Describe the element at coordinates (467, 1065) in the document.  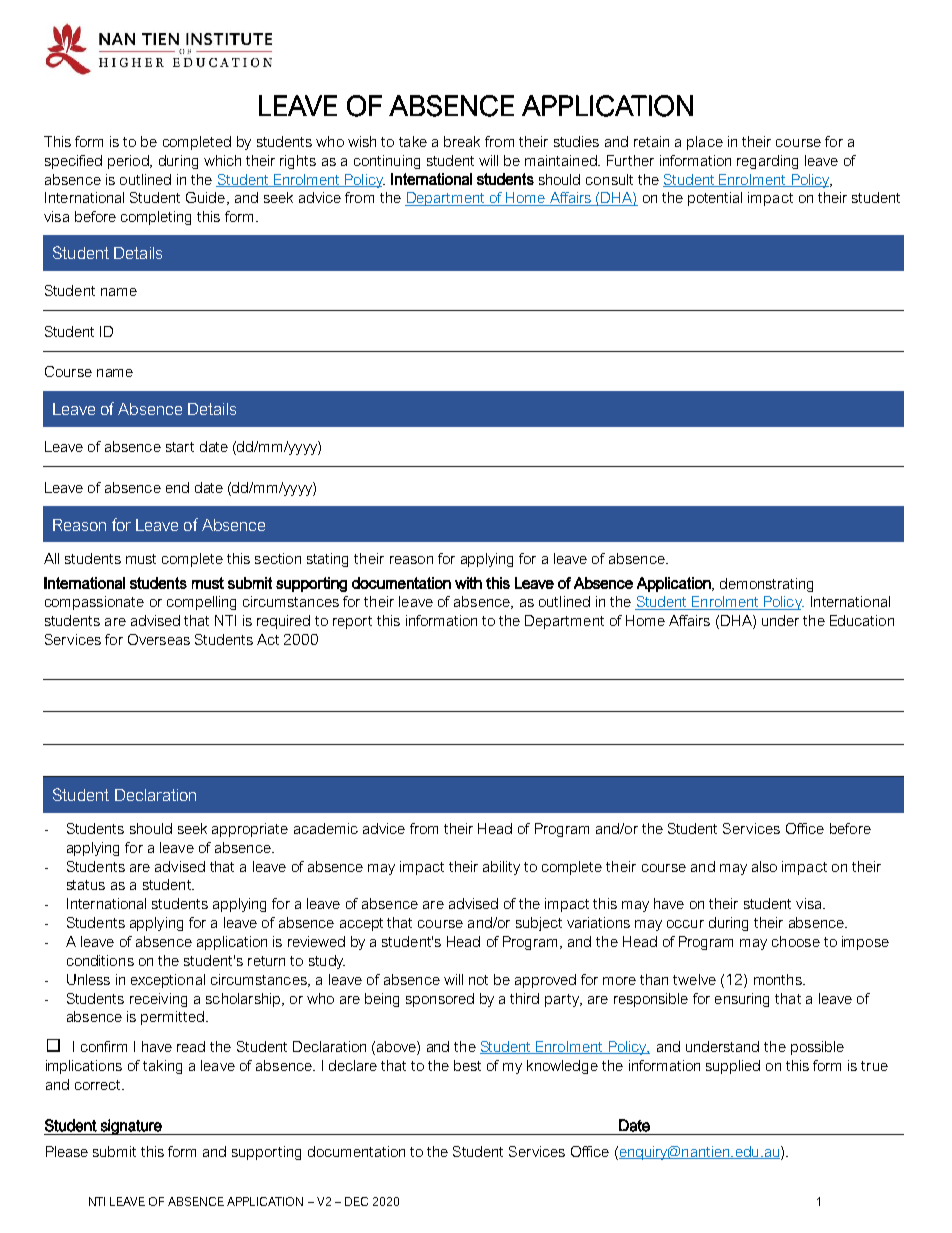
I see `best` at that location.
